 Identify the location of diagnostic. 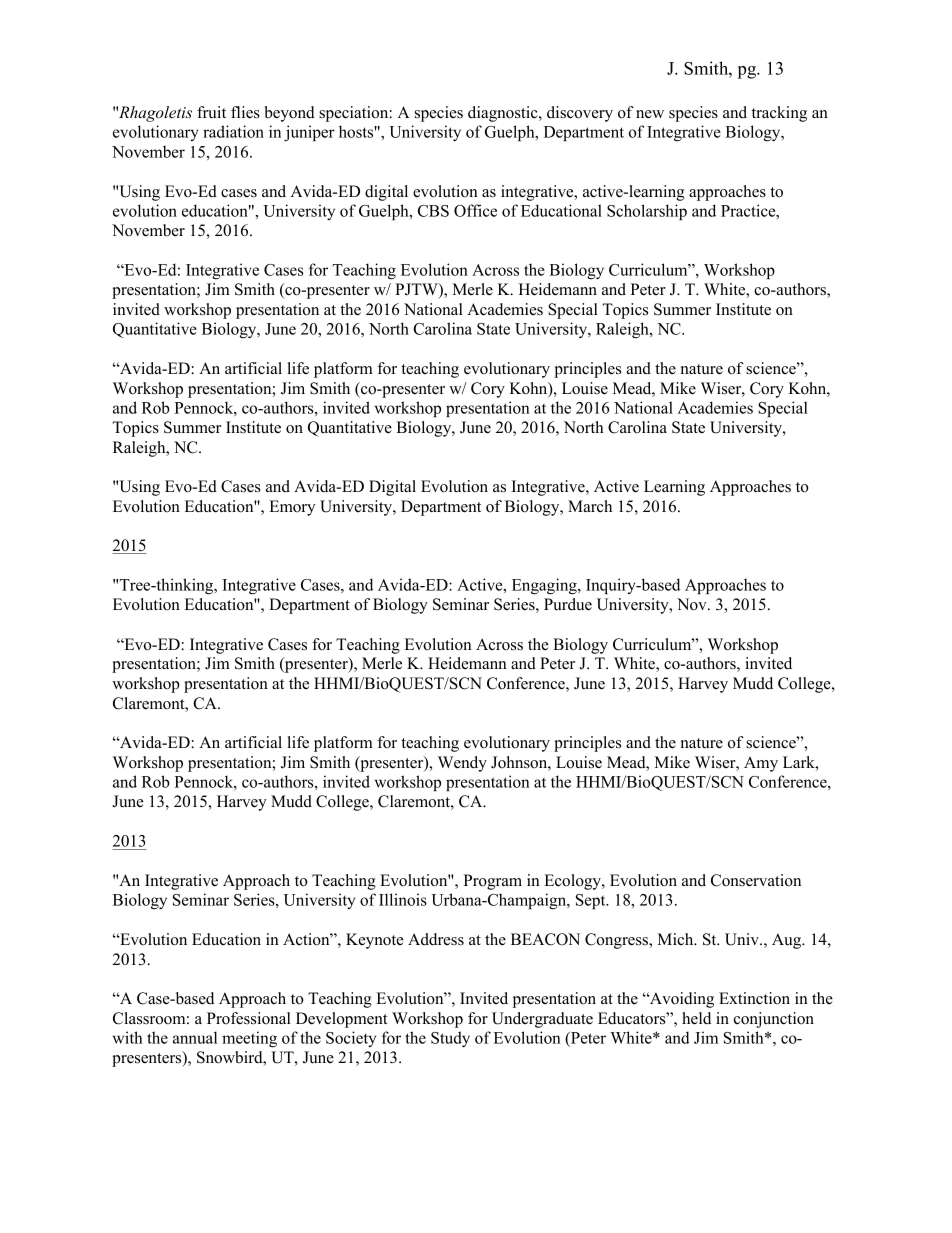
(504, 114).
